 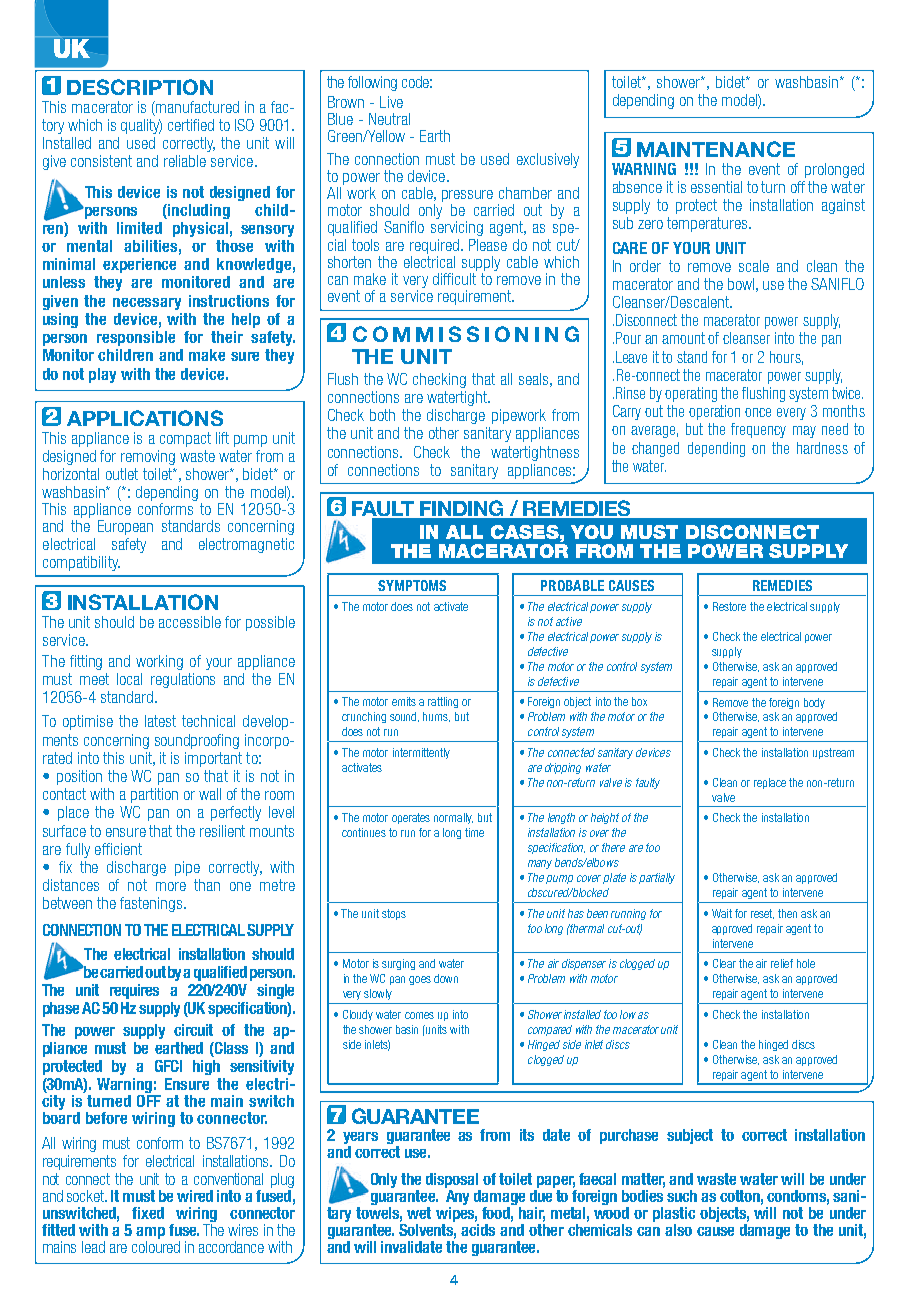 I want to click on required, so click(x=436, y=246).
